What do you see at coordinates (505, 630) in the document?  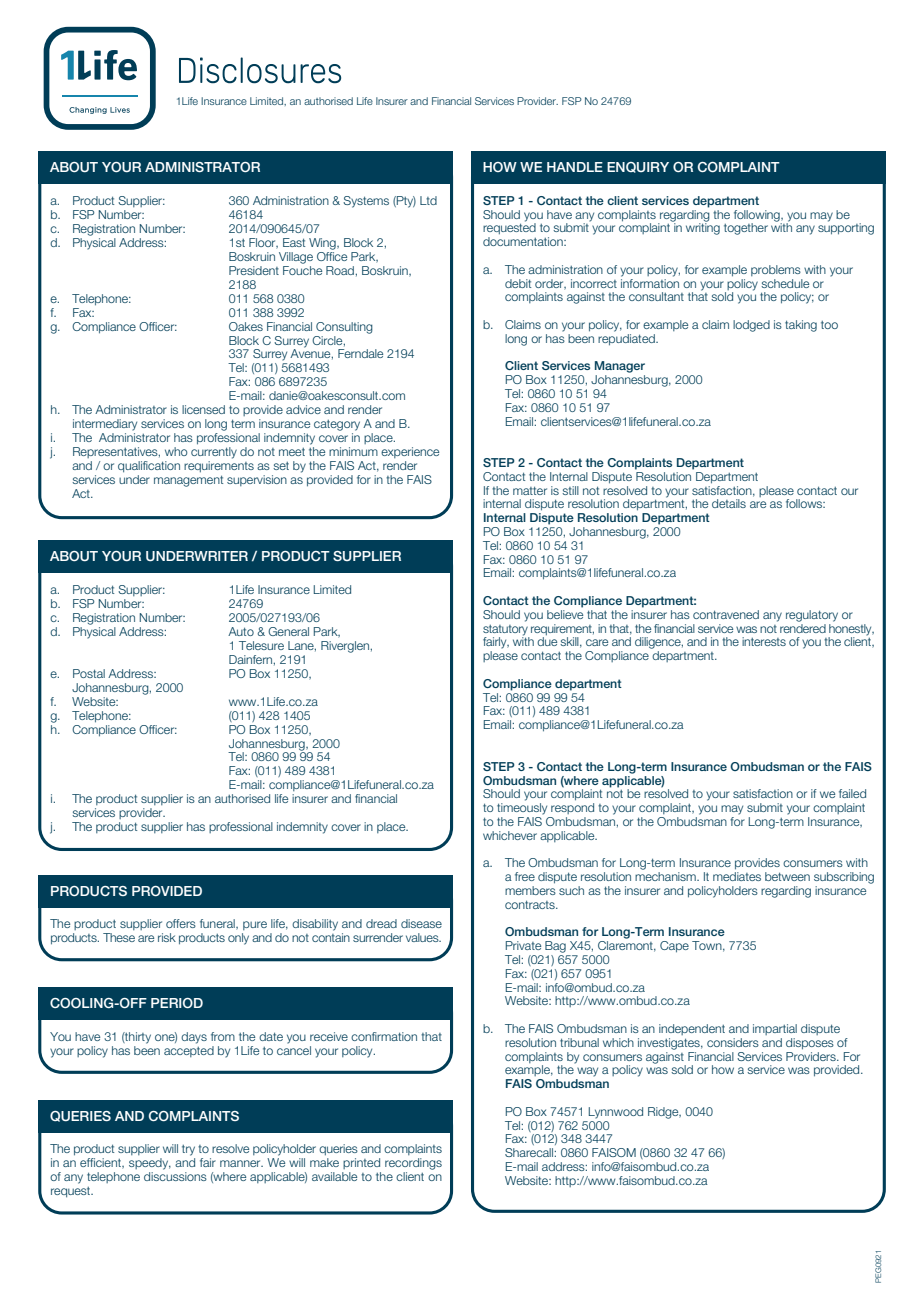 I see `statutory` at bounding box center [505, 630].
